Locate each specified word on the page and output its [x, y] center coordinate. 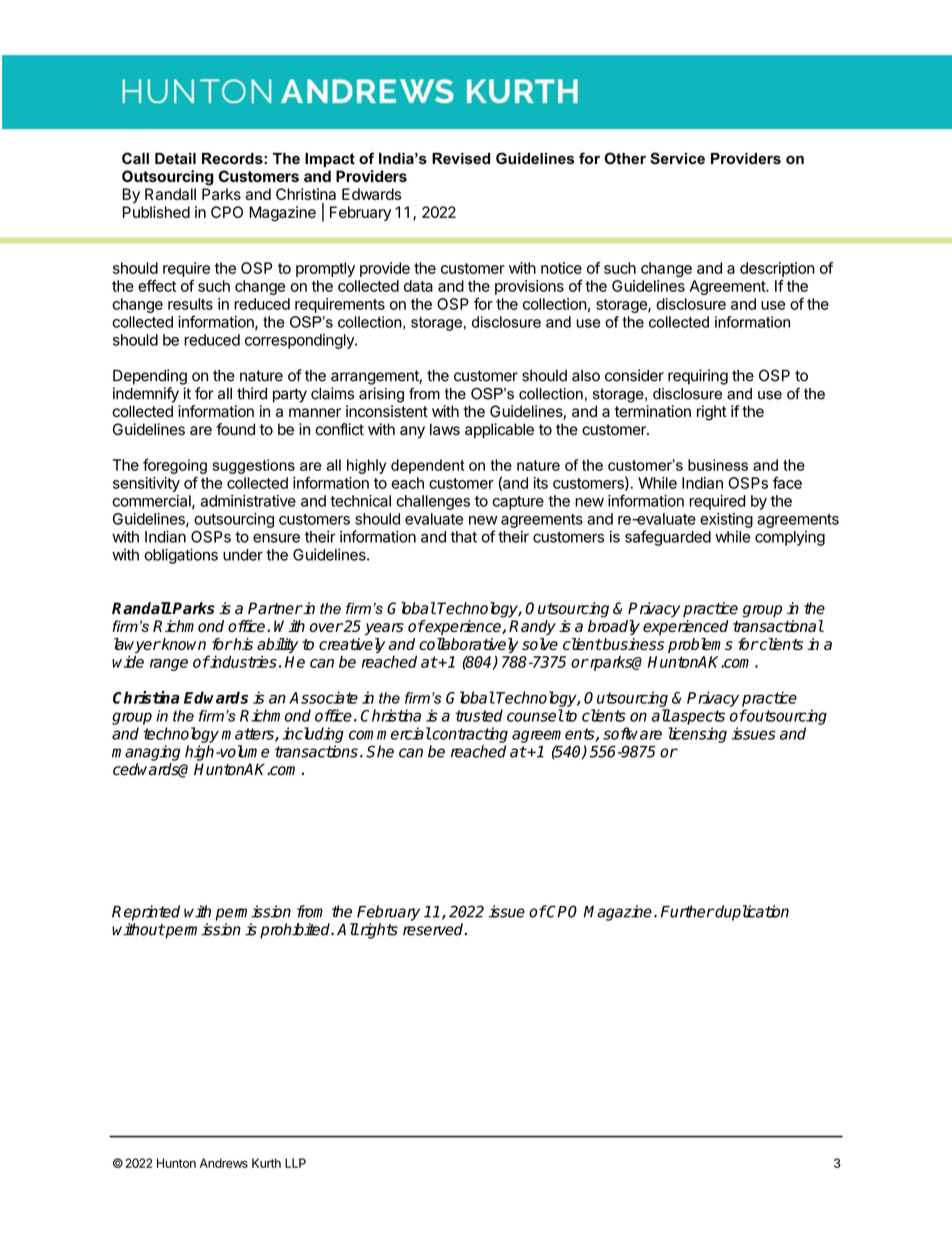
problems [700, 645]
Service [677, 158]
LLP [295, 1163]
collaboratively [469, 645]
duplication [751, 913]
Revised [461, 159]
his [242, 644]
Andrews [224, 1163]
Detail [175, 159]
